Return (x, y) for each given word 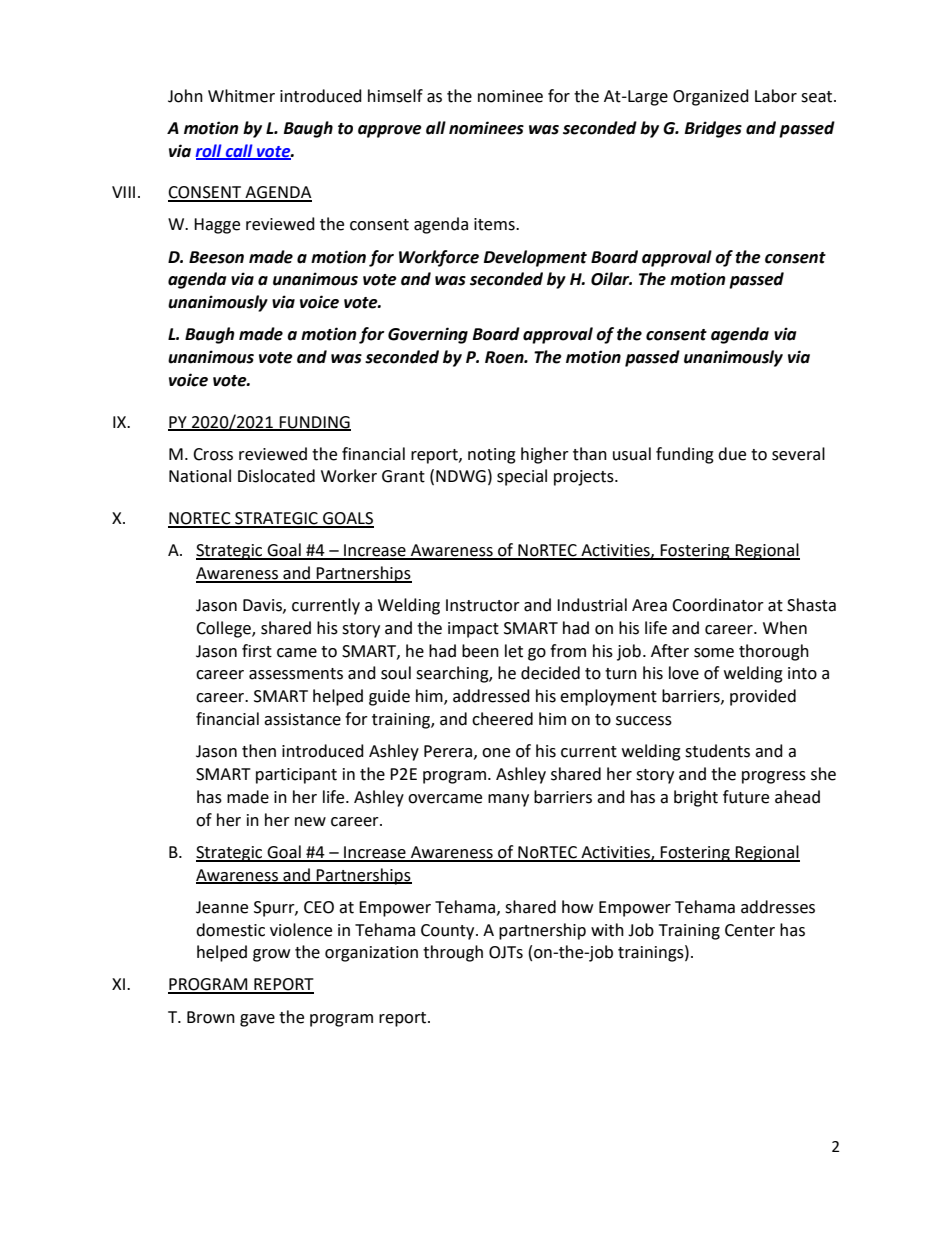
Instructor (483, 605)
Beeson (216, 257)
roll (209, 151)
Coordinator (718, 605)
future (746, 797)
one (496, 753)
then (259, 751)
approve (390, 131)
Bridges (713, 129)
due (732, 454)
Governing (428, 335)
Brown (211, 1017)
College (224, 629)
